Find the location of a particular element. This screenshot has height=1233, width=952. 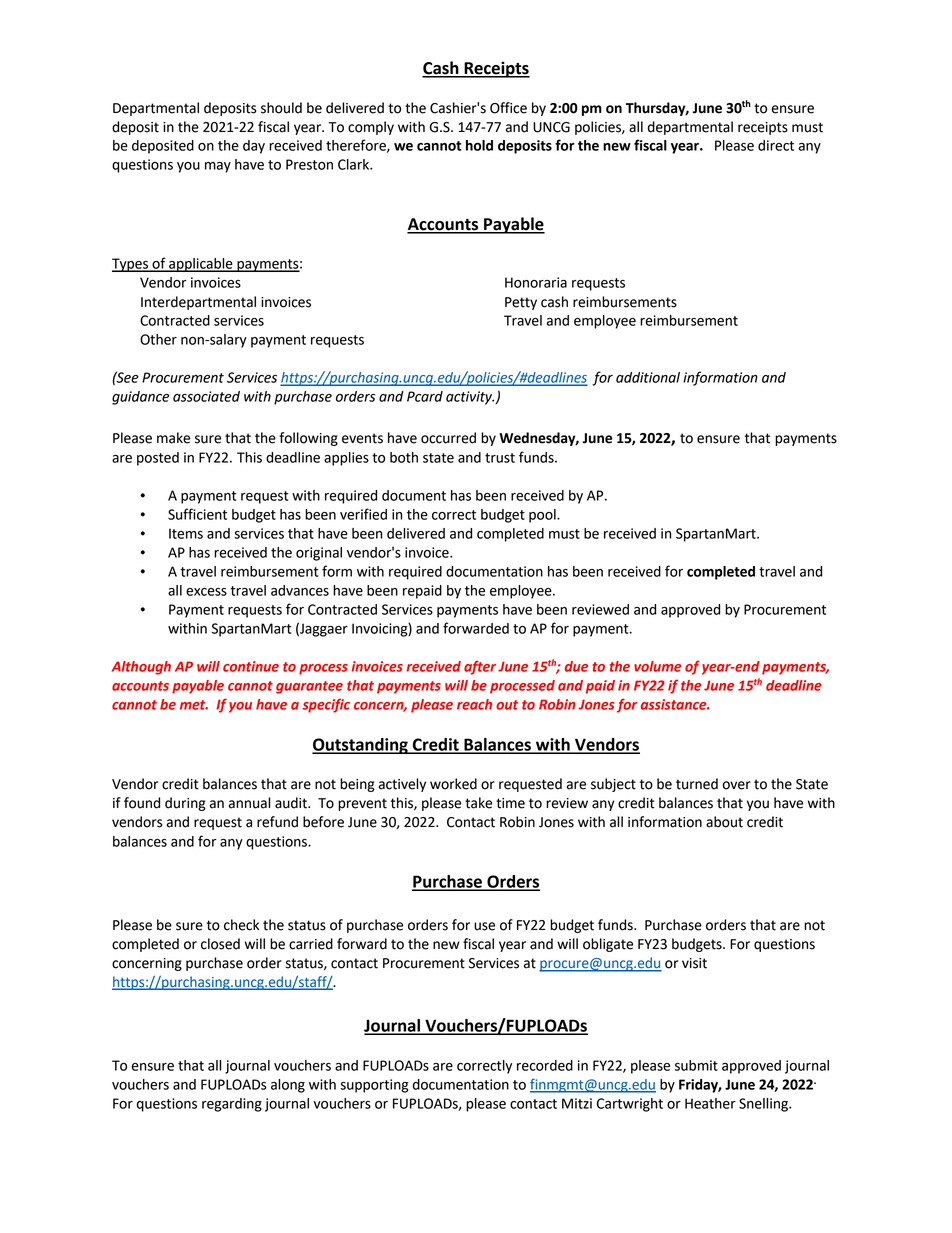

met is located at coordinates (194, 705).
